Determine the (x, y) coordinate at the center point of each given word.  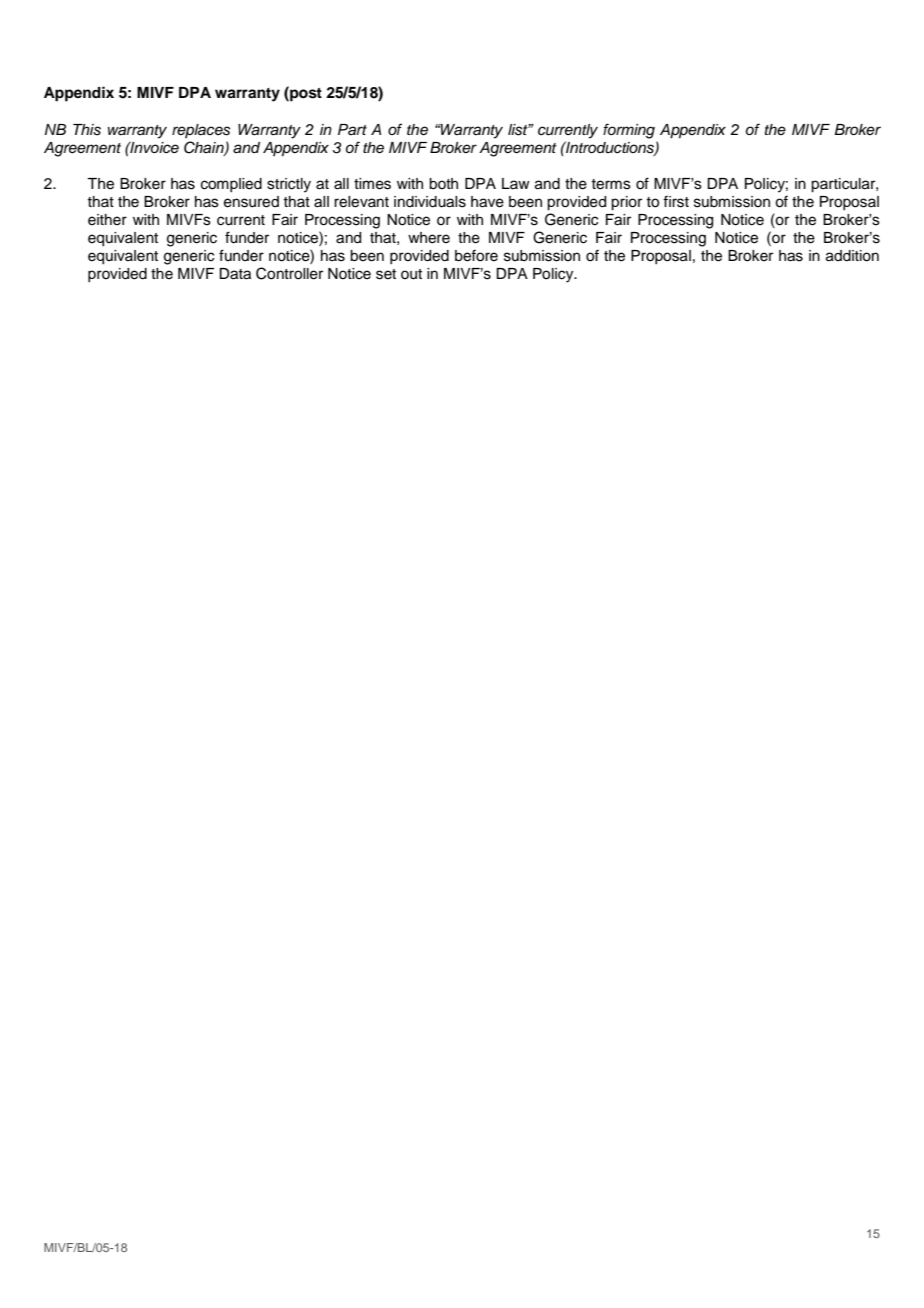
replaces (201, 131)
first (676, 201)
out (411, 274)
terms (611, 184)
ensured (251, 202)
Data (235, 274)
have (487, 202)
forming (629, 131)
